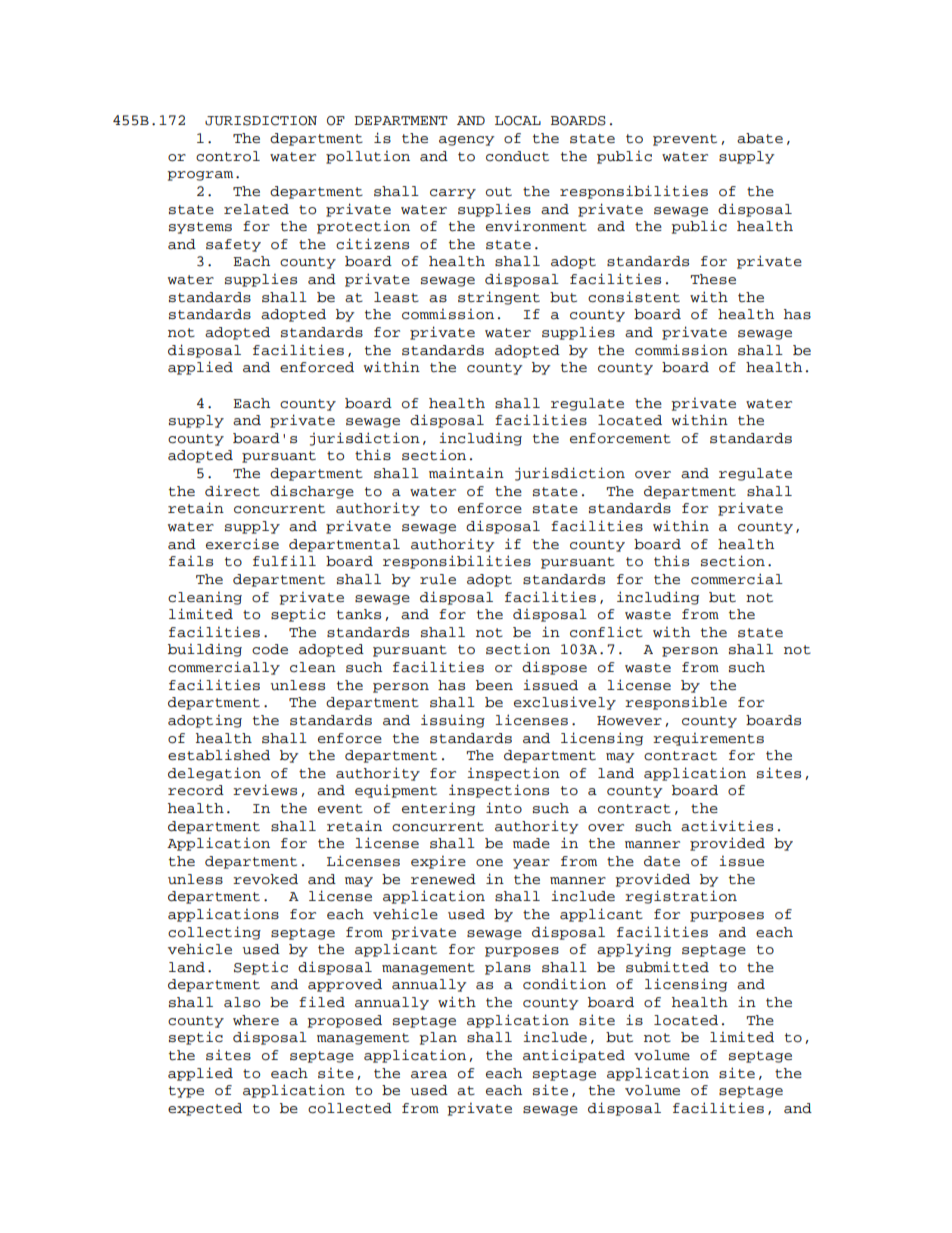  I want to click on abate, so click(760, 138).
